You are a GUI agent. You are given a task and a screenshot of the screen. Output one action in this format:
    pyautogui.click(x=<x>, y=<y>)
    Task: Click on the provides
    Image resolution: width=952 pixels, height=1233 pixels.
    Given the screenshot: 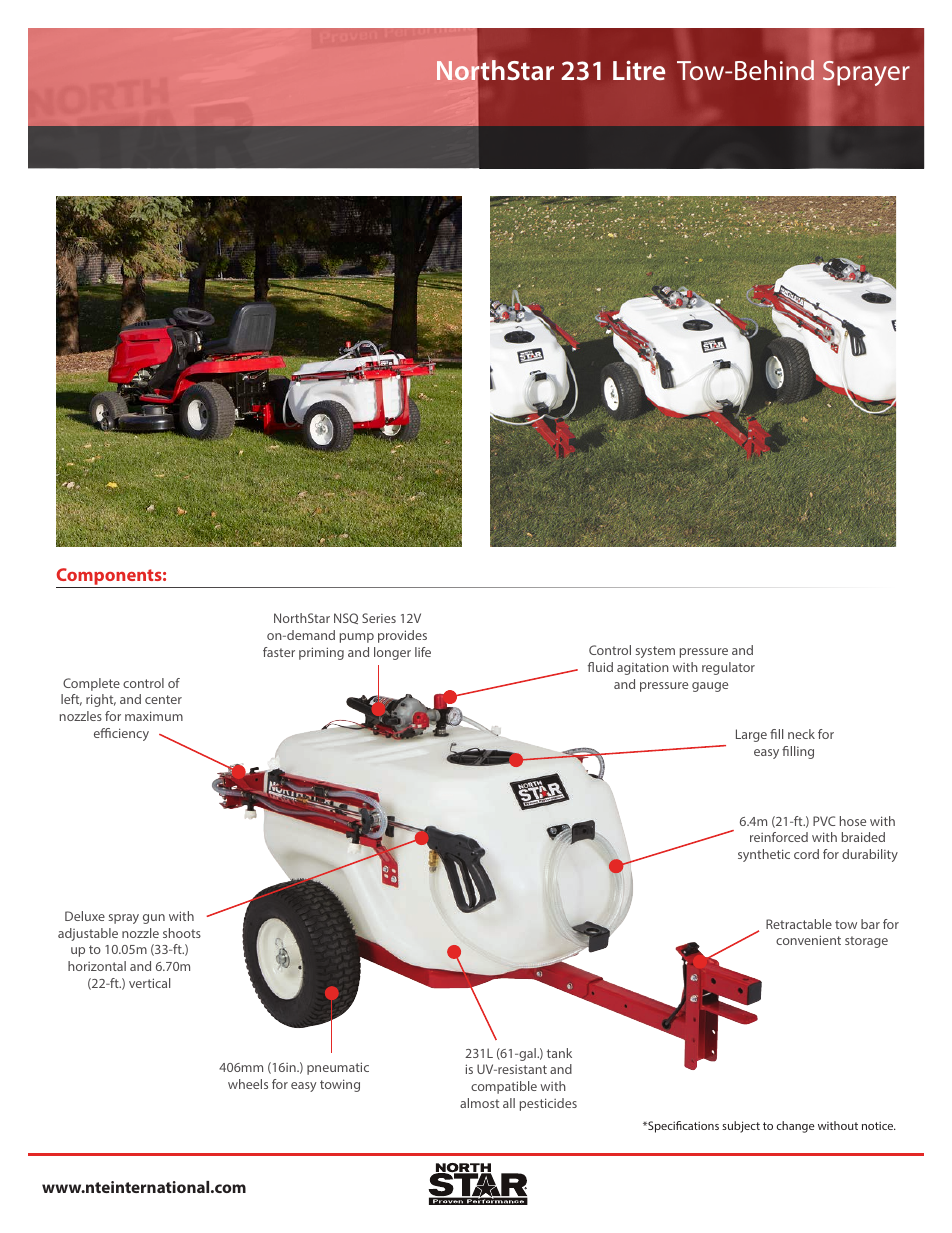 What is the action you would take?
    pyautogui.click(x=402, y=636)
